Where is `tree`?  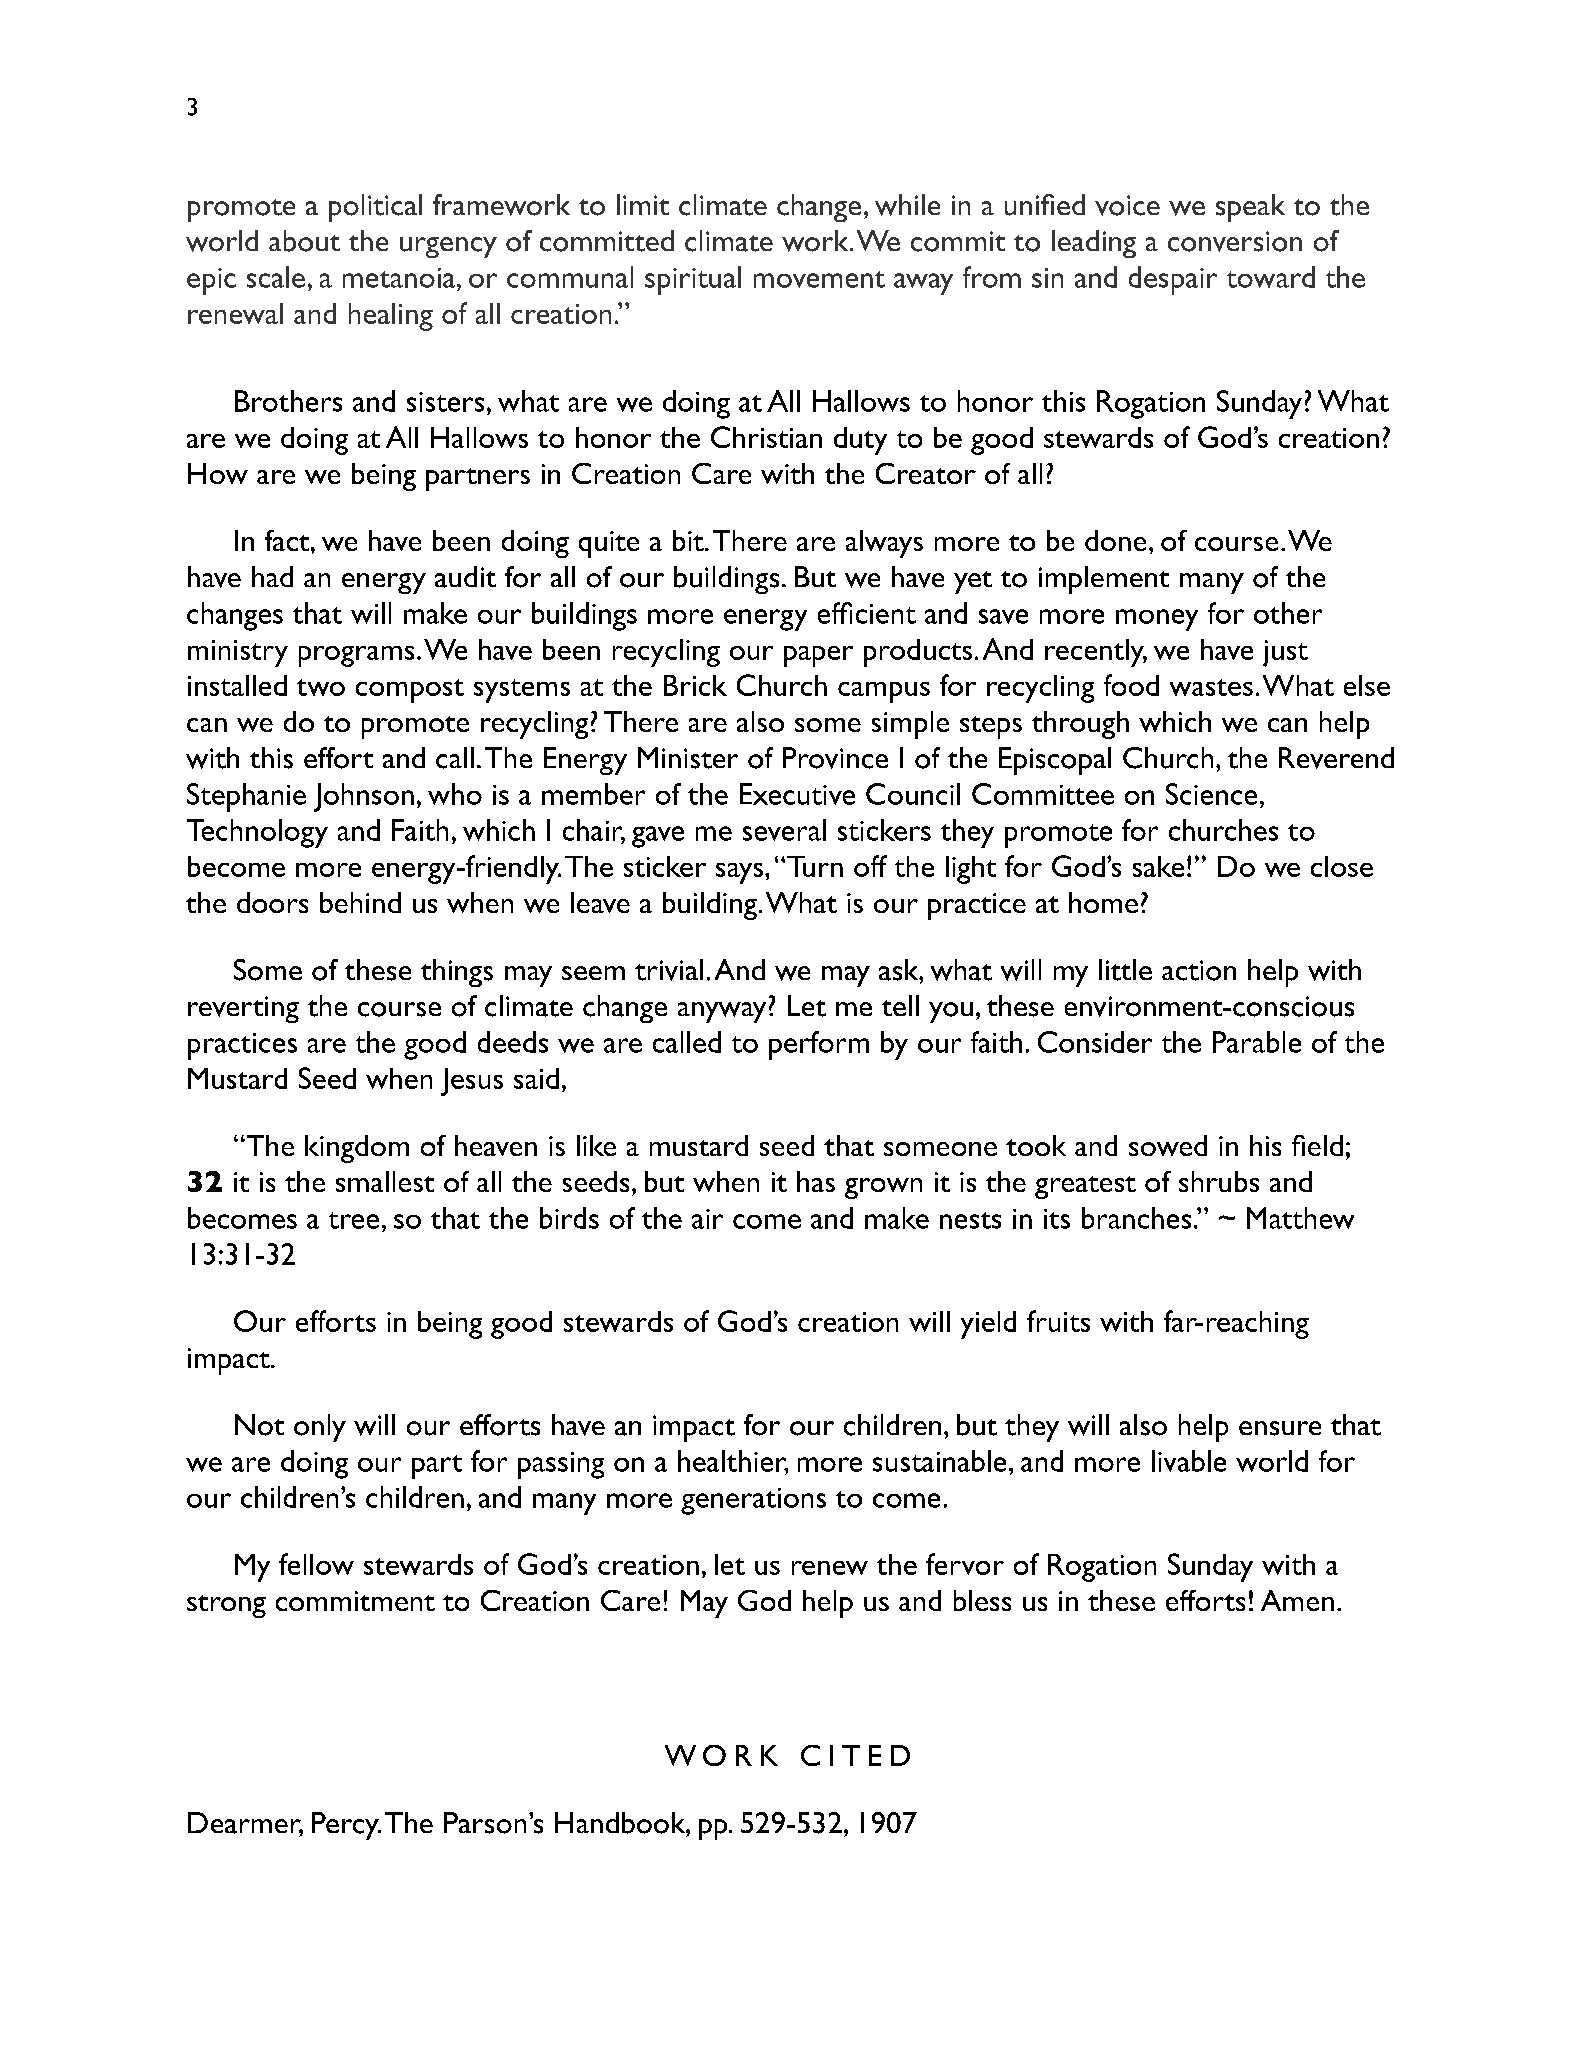 tree is located at coordinates (354, 1220).
